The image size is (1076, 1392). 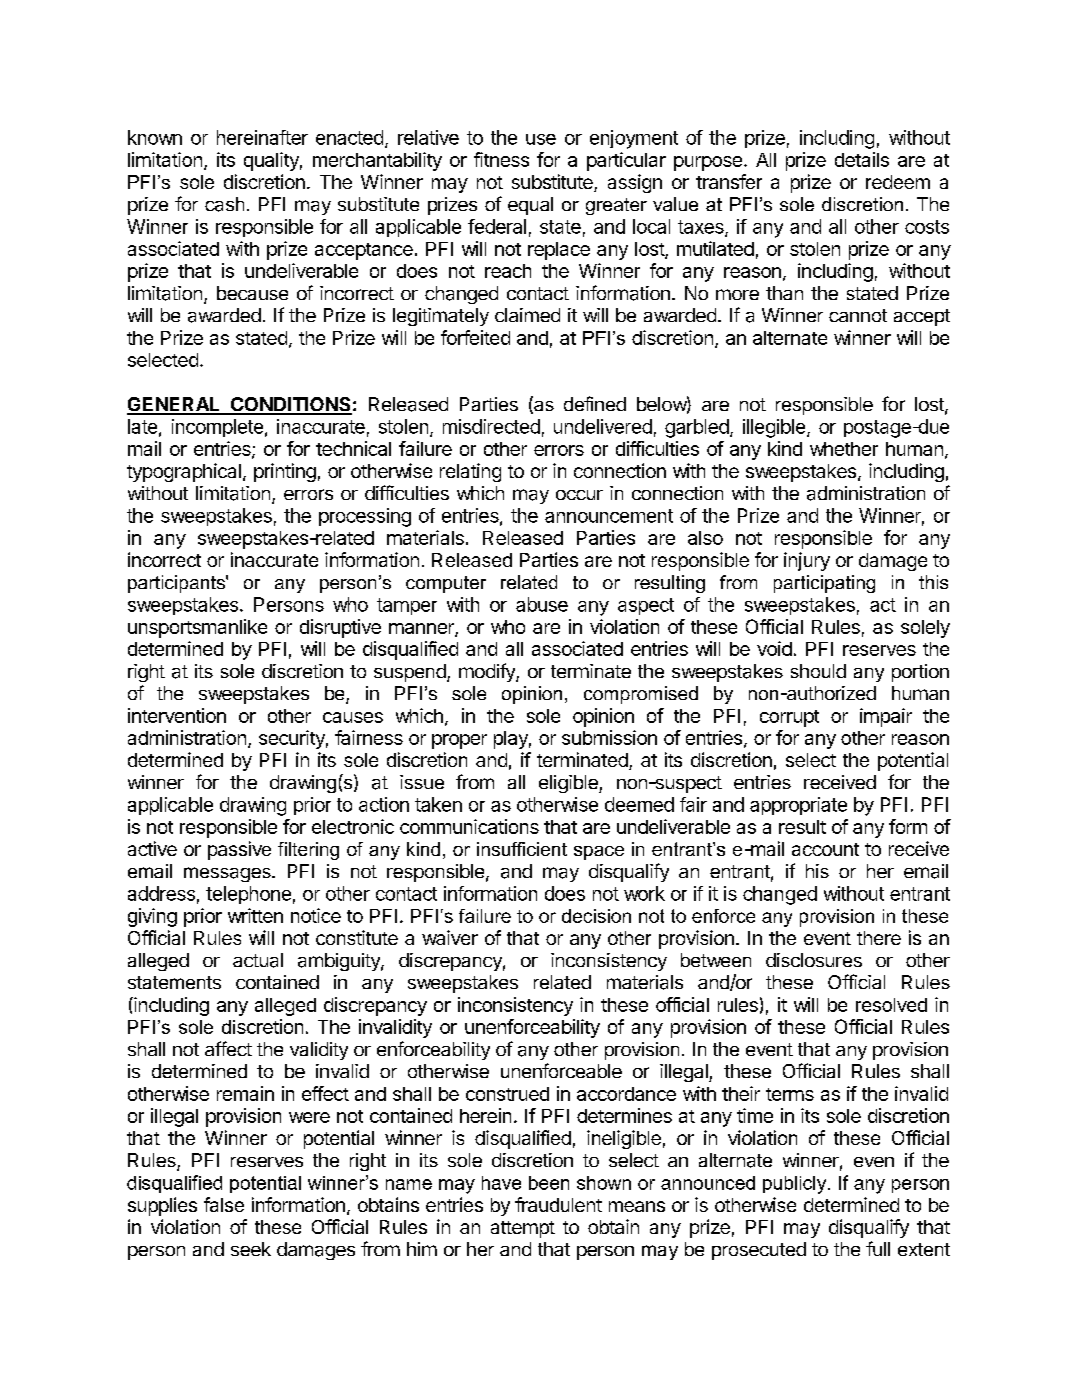 I want to click on false, so click(x=224, y=1204).
